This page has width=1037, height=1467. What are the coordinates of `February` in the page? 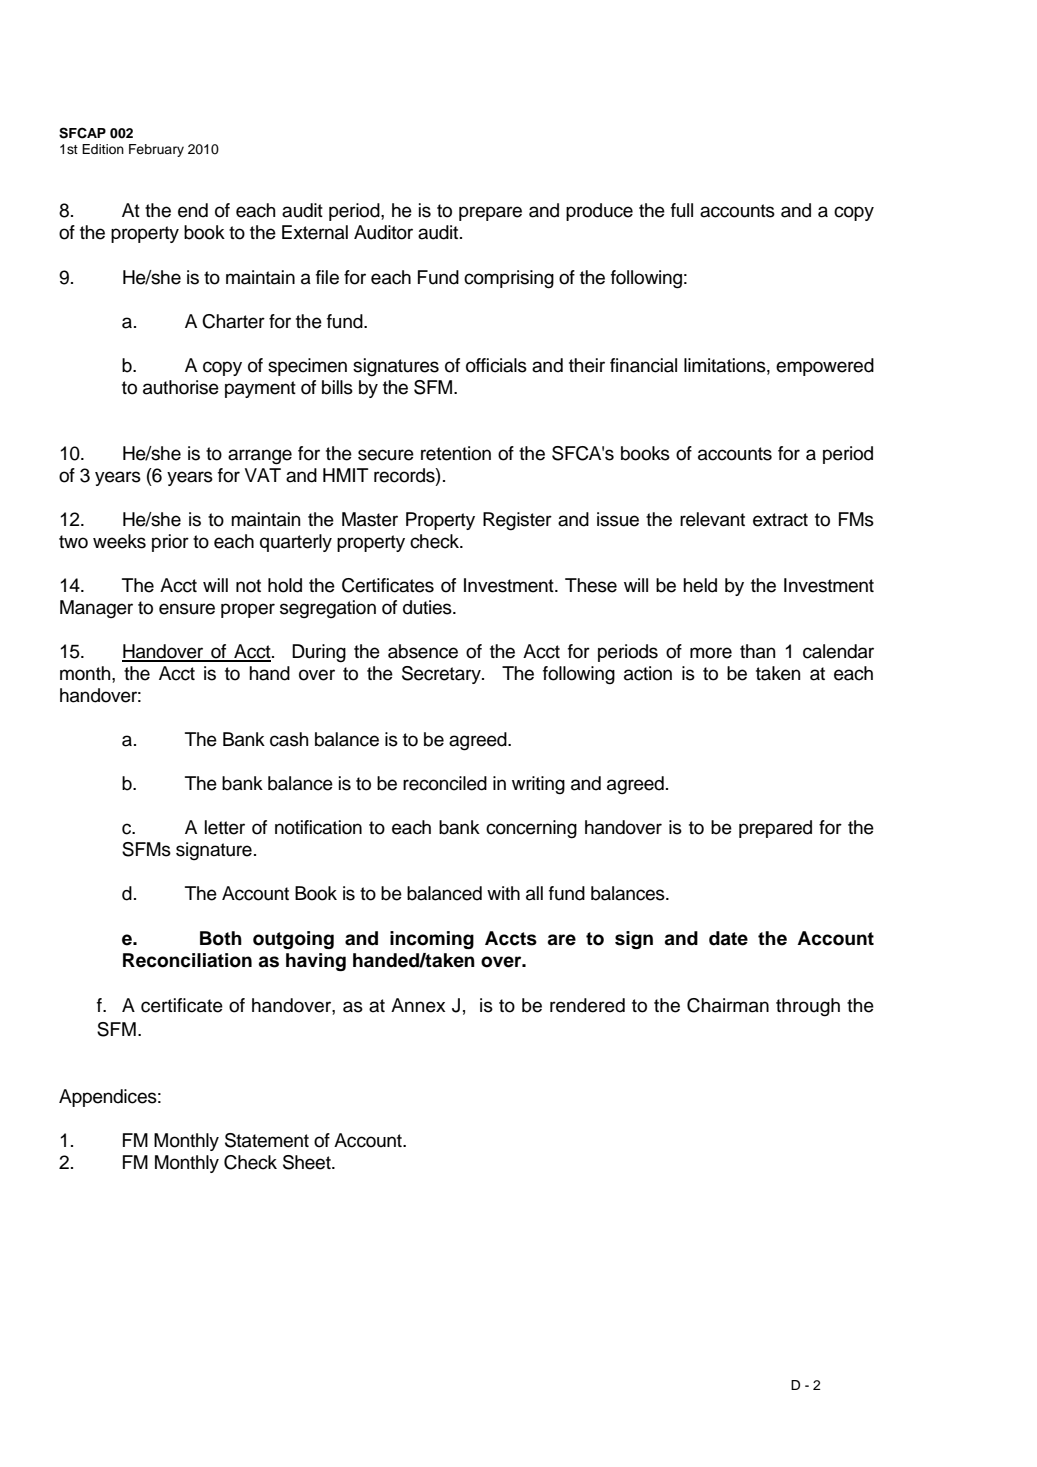 It's located at (156, 150).
